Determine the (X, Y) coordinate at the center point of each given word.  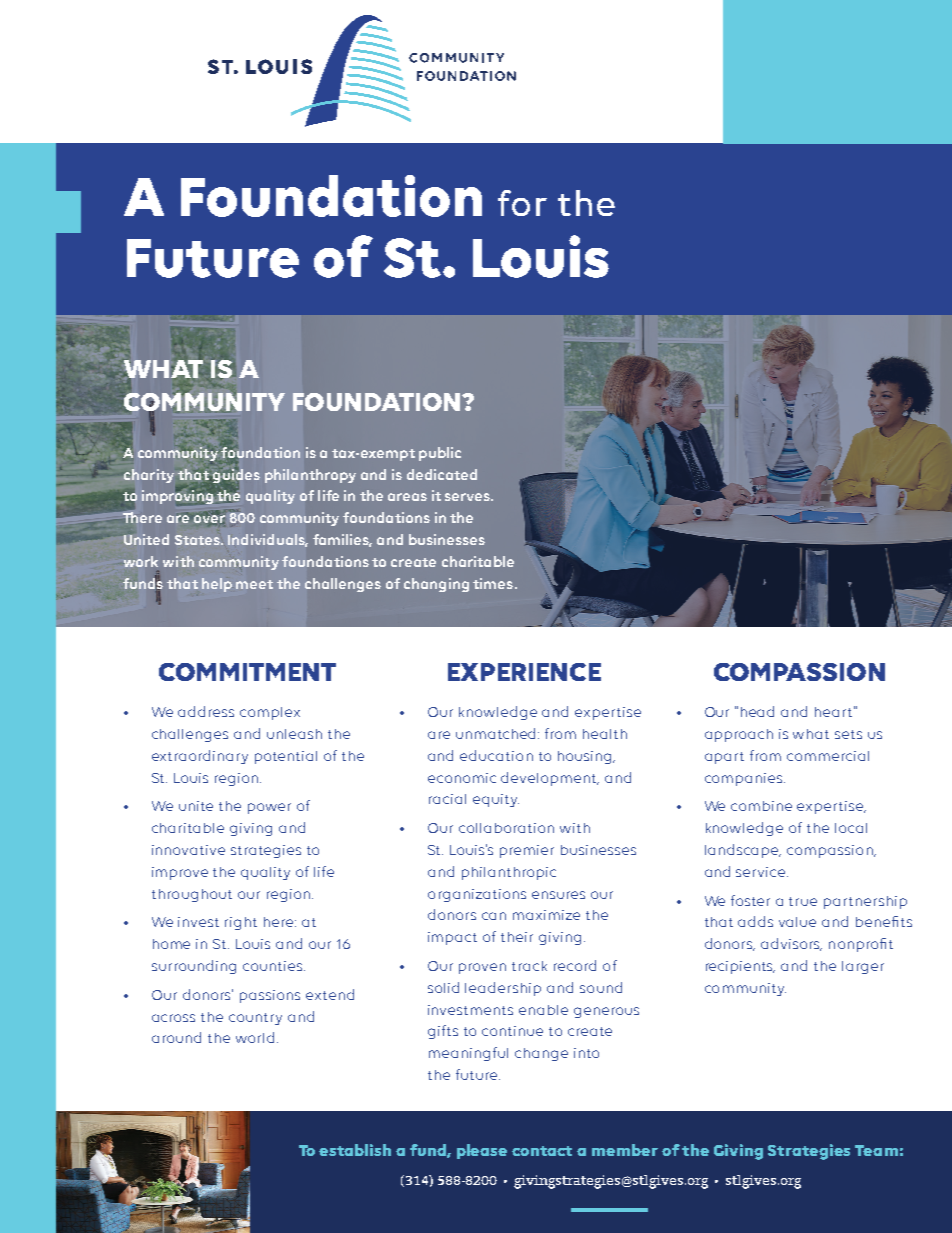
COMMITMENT (247, 672)
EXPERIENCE (524, 672)
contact (542, 1151)
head (757, 711)
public (440, 454)
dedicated (442, 474)
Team (876, 1150)
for (522, 203)
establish (355, 1150)
